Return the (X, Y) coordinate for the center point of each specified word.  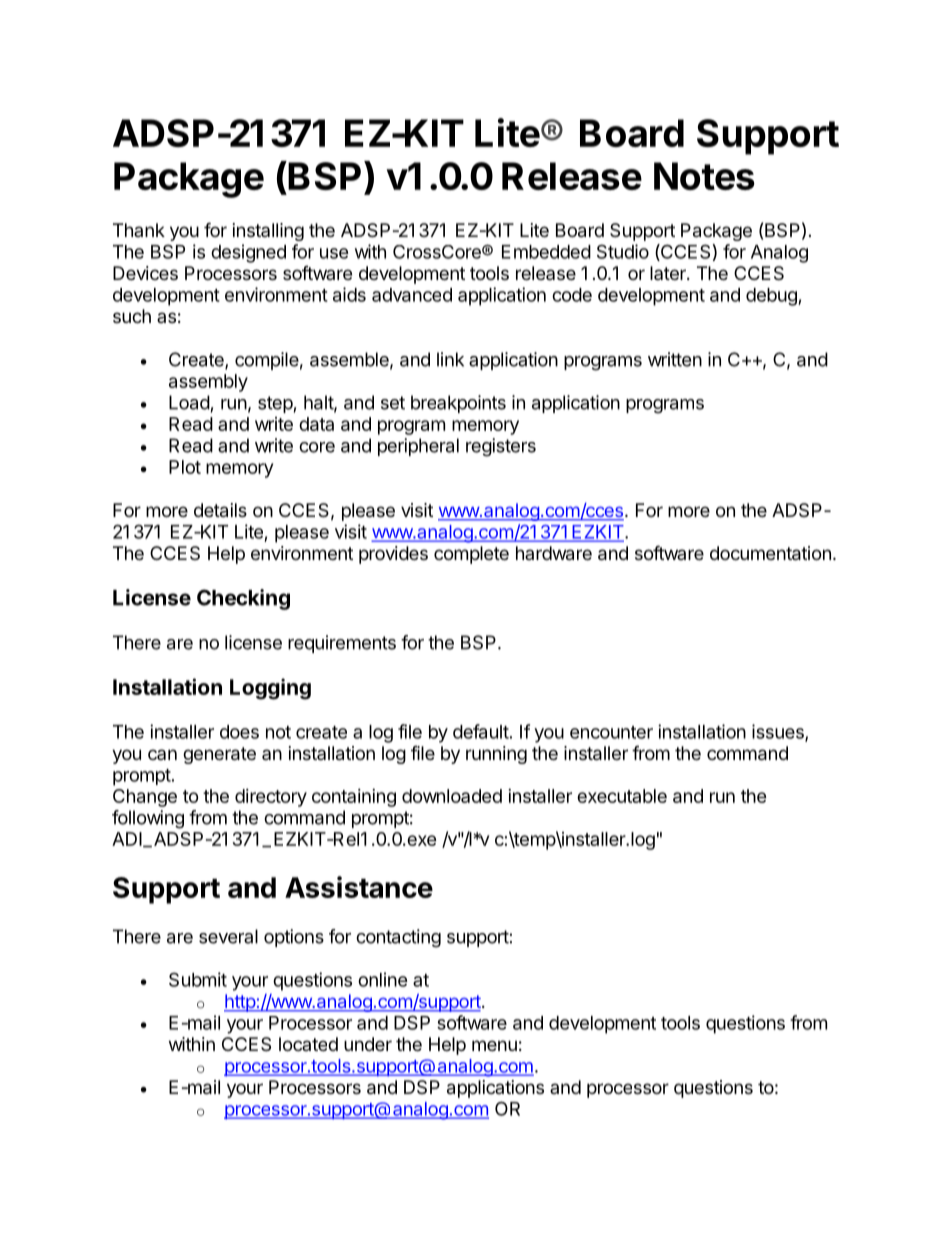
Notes (704, 176)
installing (268, 232)
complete (471, 555)
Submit (198, 979)
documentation (770, 553)
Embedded (546, 252)
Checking (243, 599)
